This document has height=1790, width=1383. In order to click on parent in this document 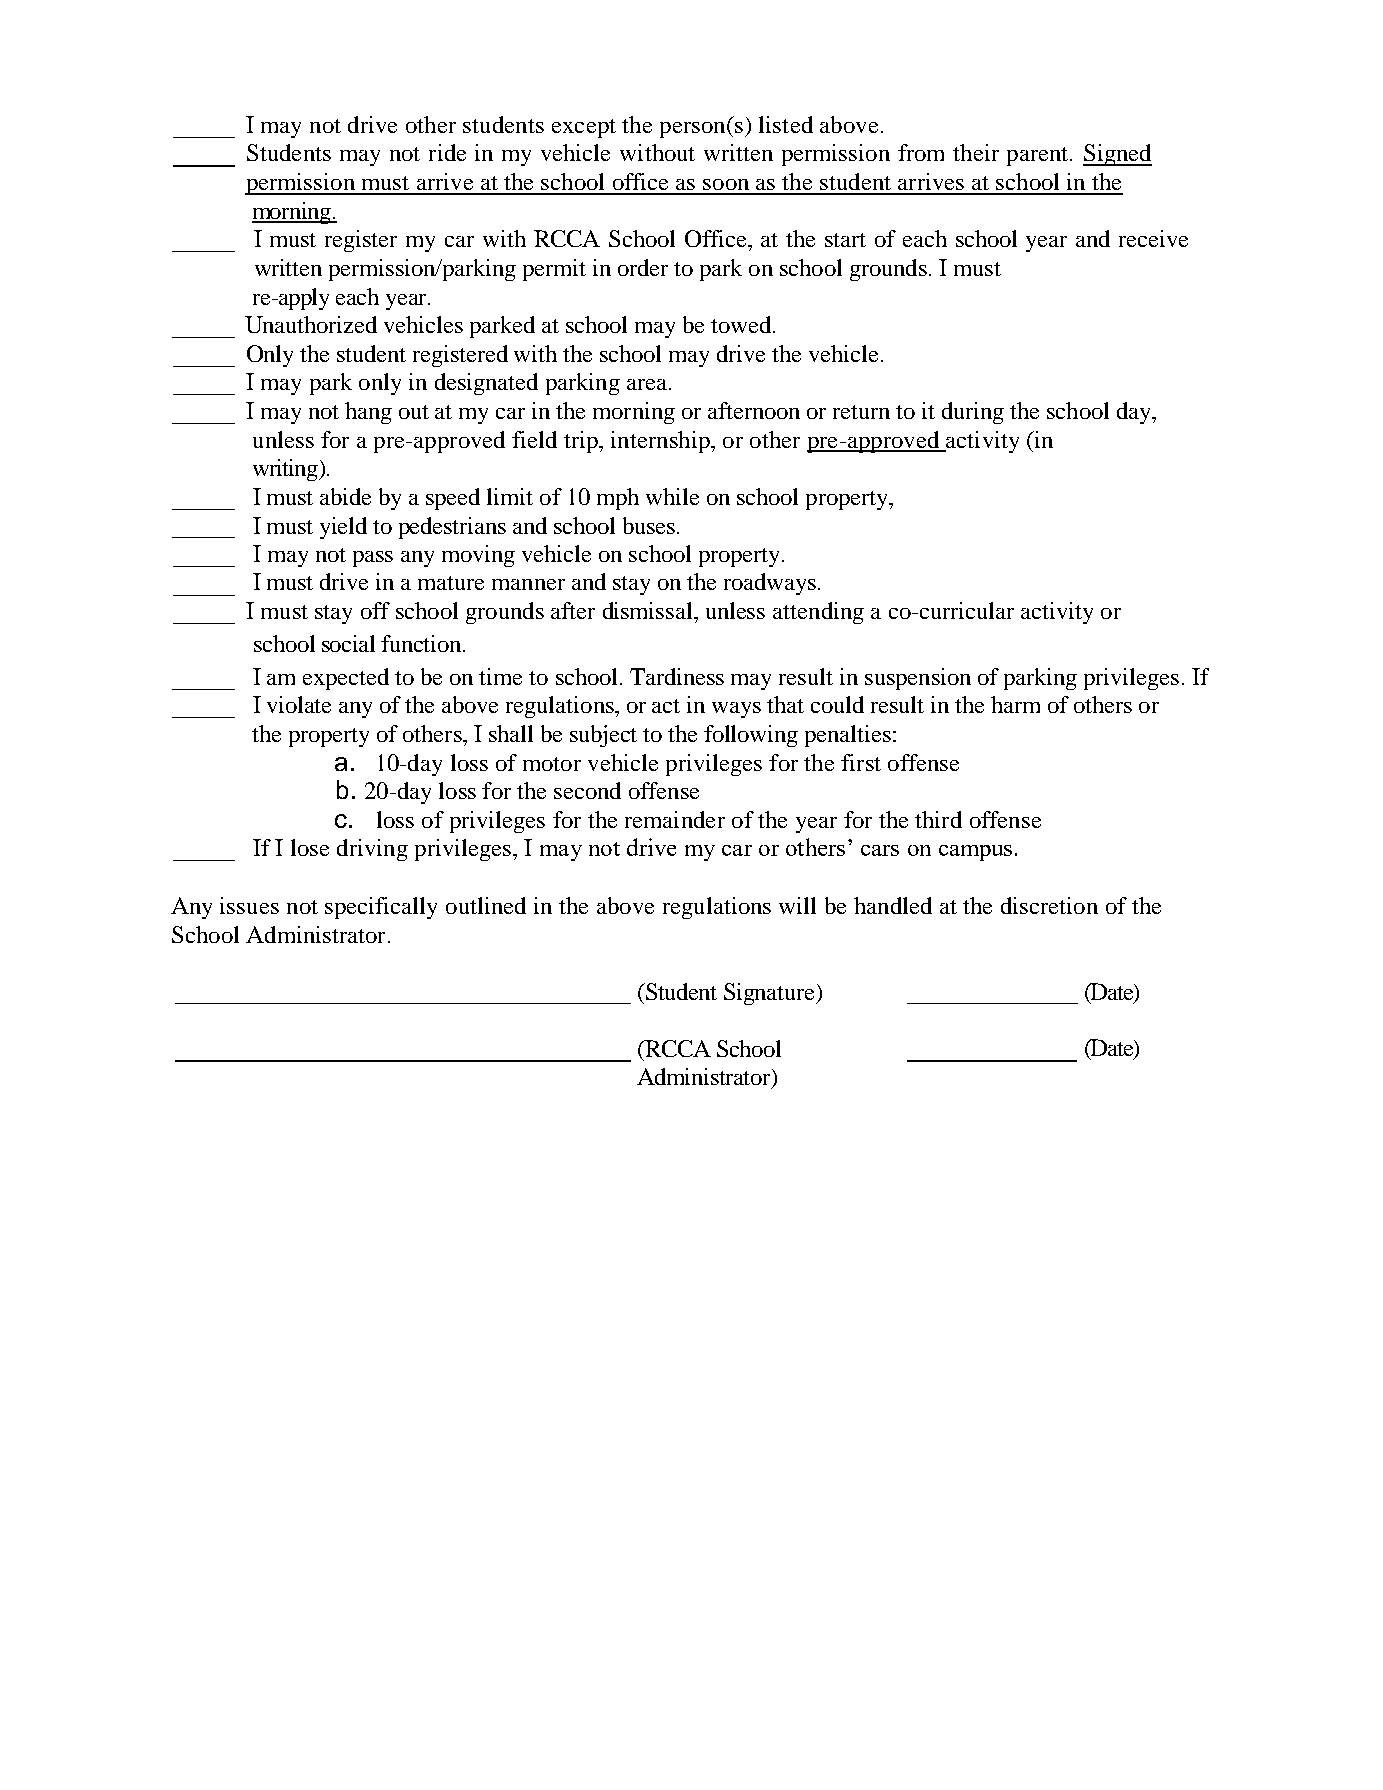, I will do `click(1039, 156)`.
